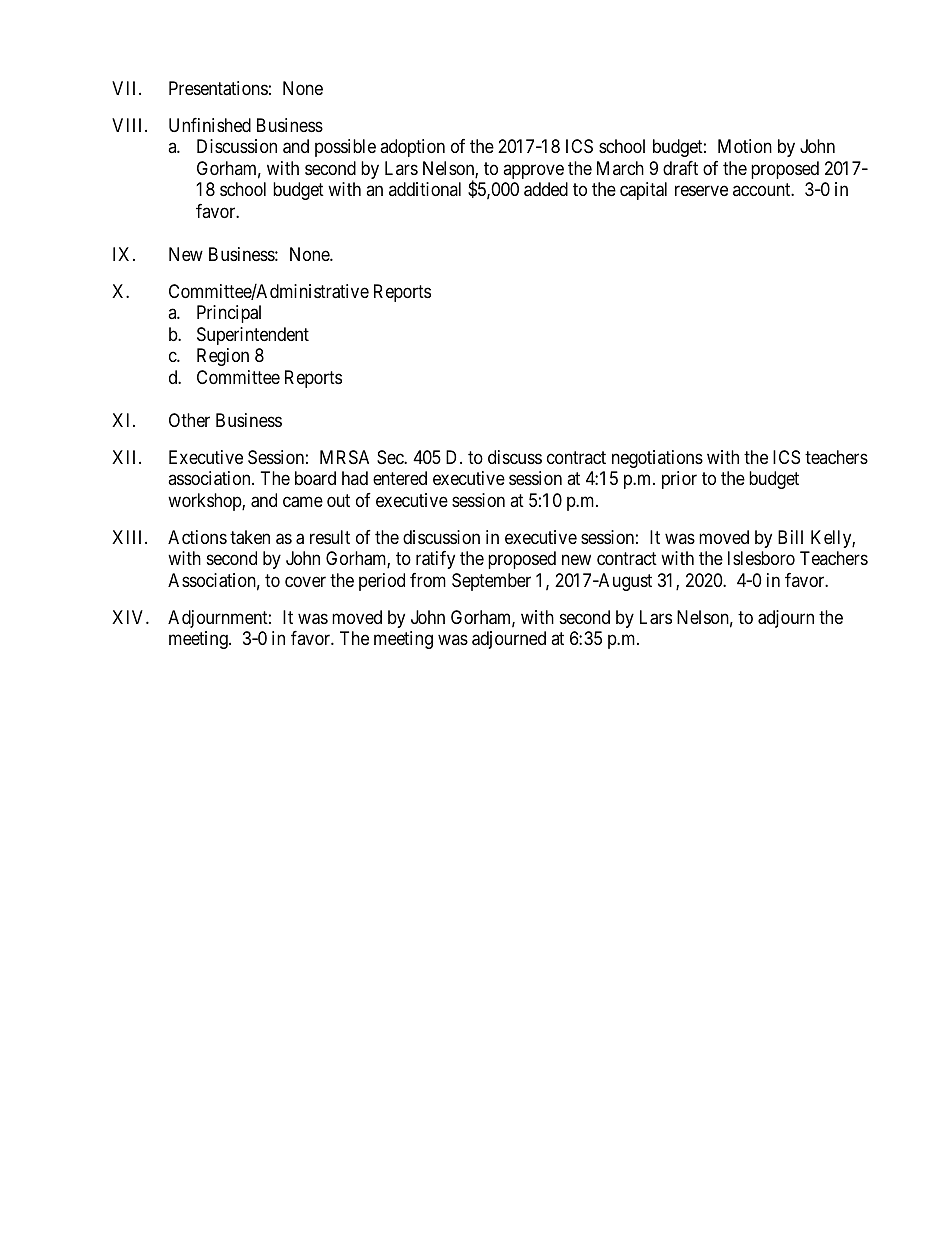  Describe the element at coordinates (412, 148) in the page. I see `adoption` at that location.
